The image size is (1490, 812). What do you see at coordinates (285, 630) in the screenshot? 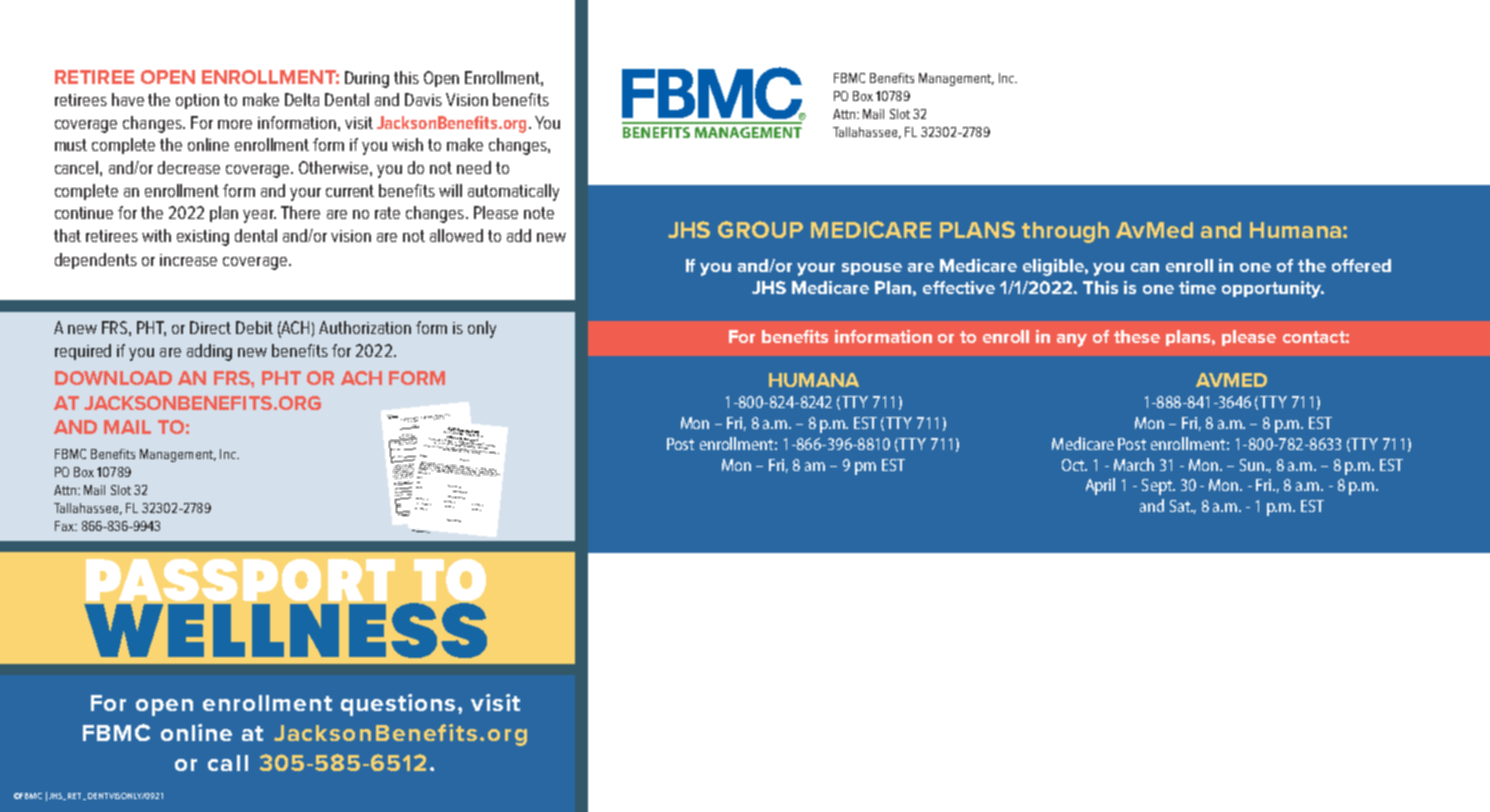
I see `WELLNESS` at bounding box center [285, 630].
